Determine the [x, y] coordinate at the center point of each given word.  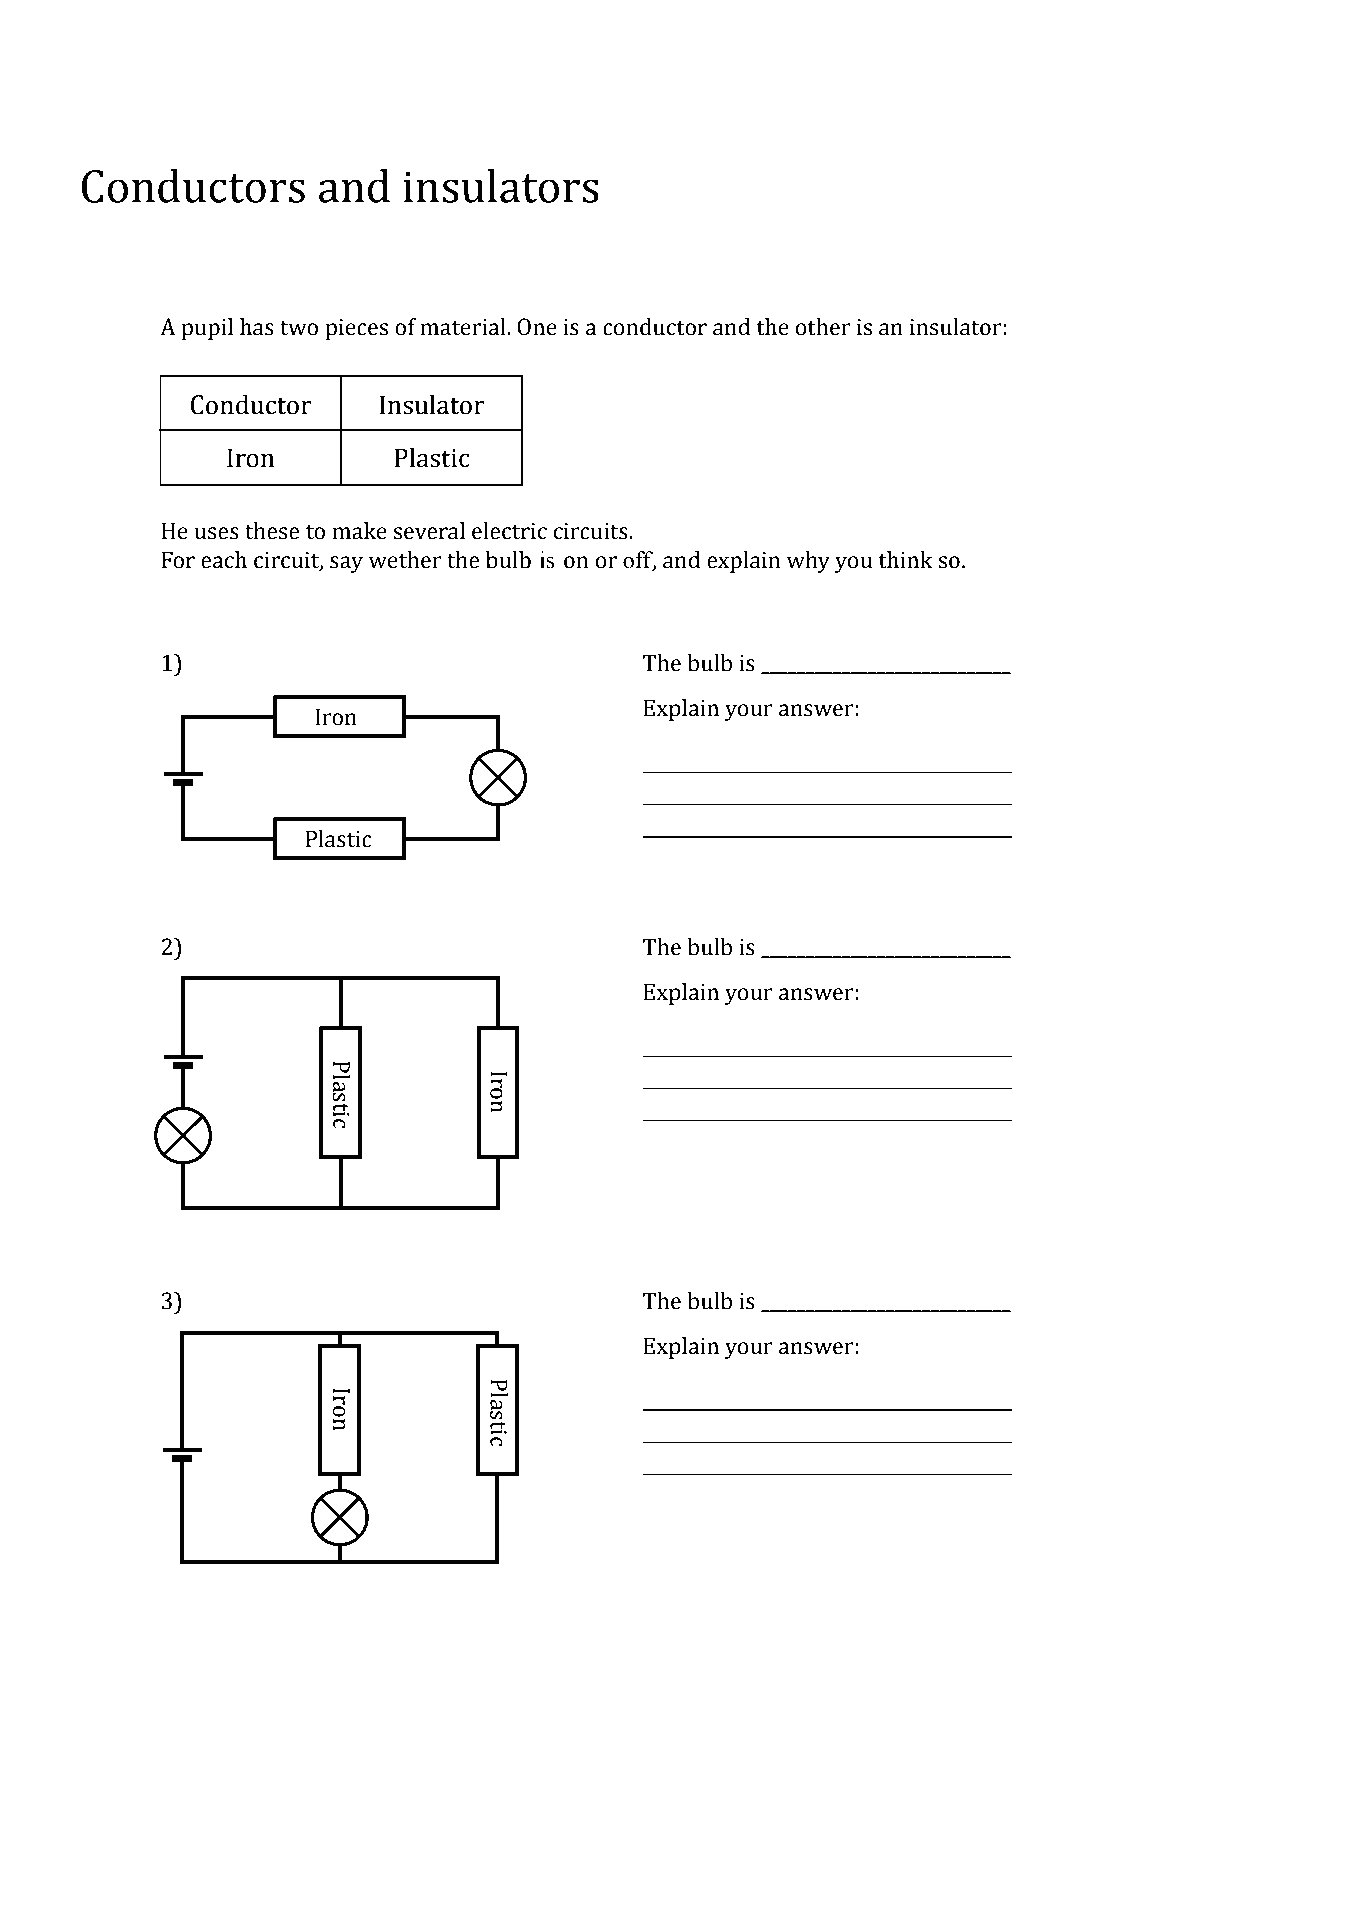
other [823, 327]
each [224, 560]
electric [509, 531]
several [429, 531]
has [257, 327]
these [272, 531]
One [537, 327]
